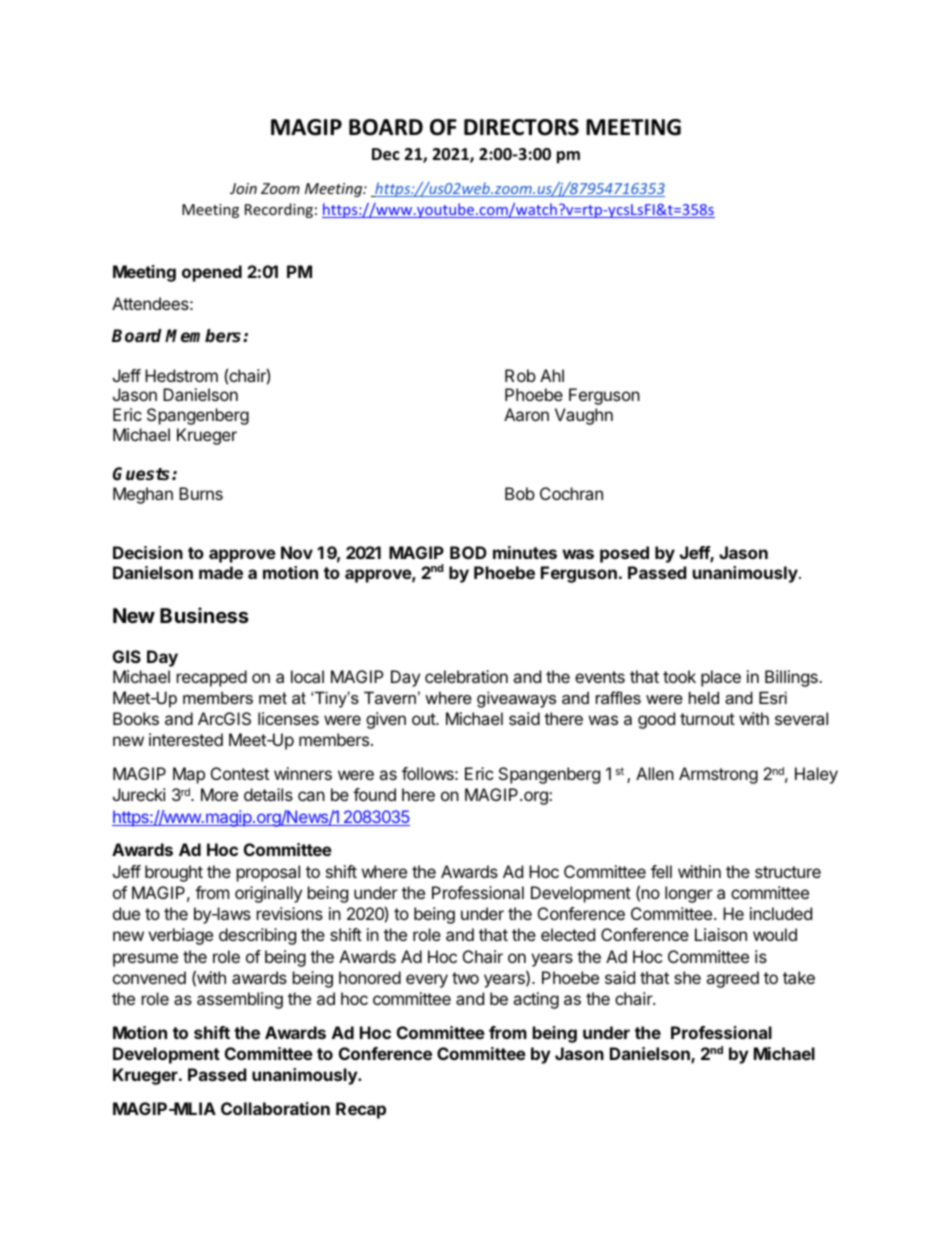 This image has width=952, height=1233. I want to click on Map, so click(189, 775).
